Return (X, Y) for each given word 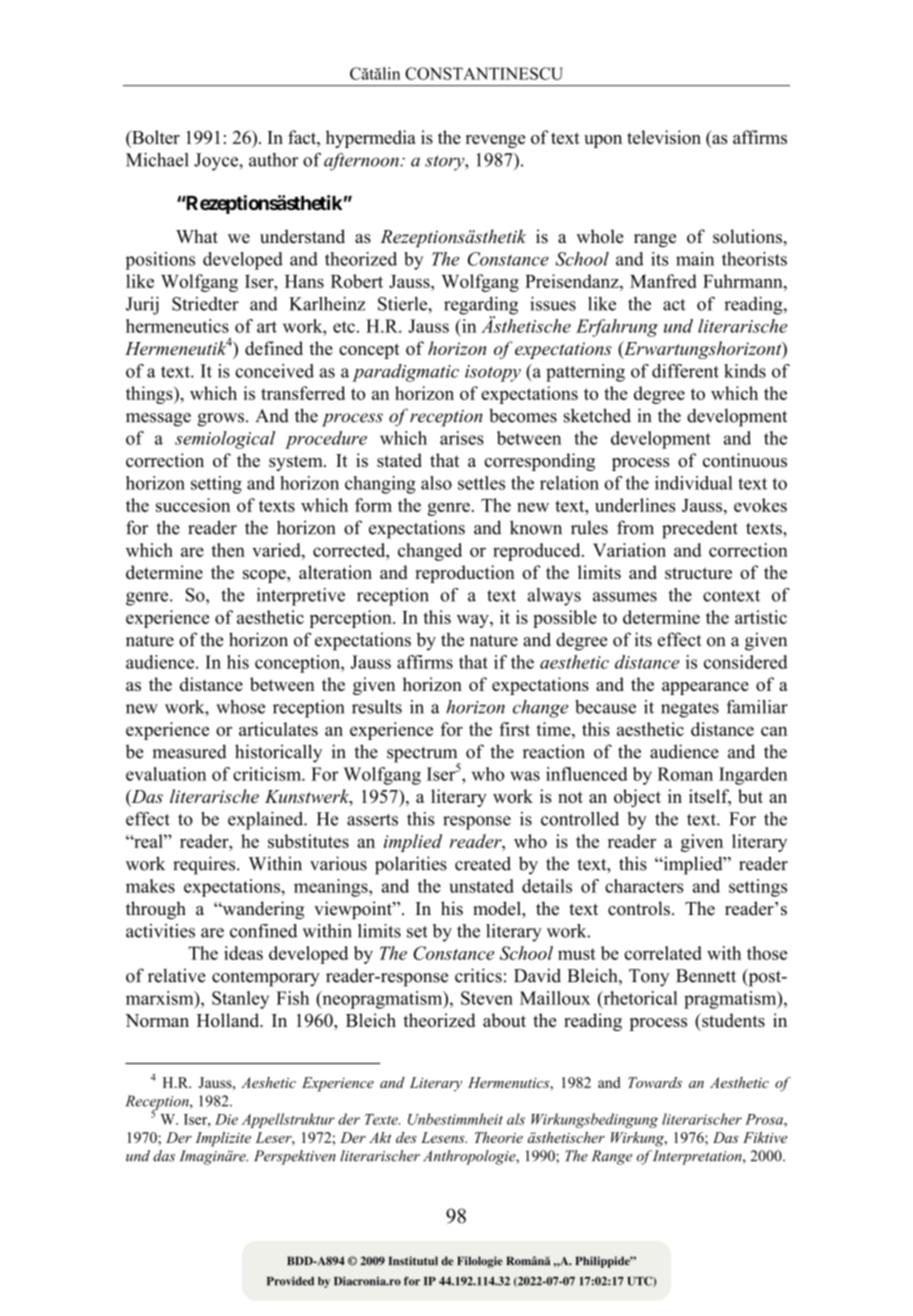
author (273, 160)
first (514, 729)
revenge (496, 141)
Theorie (499, 1137)
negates (690, 710)
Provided (290, 1281)
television (664, 137)
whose (240, 707)
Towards (655, 1082)
